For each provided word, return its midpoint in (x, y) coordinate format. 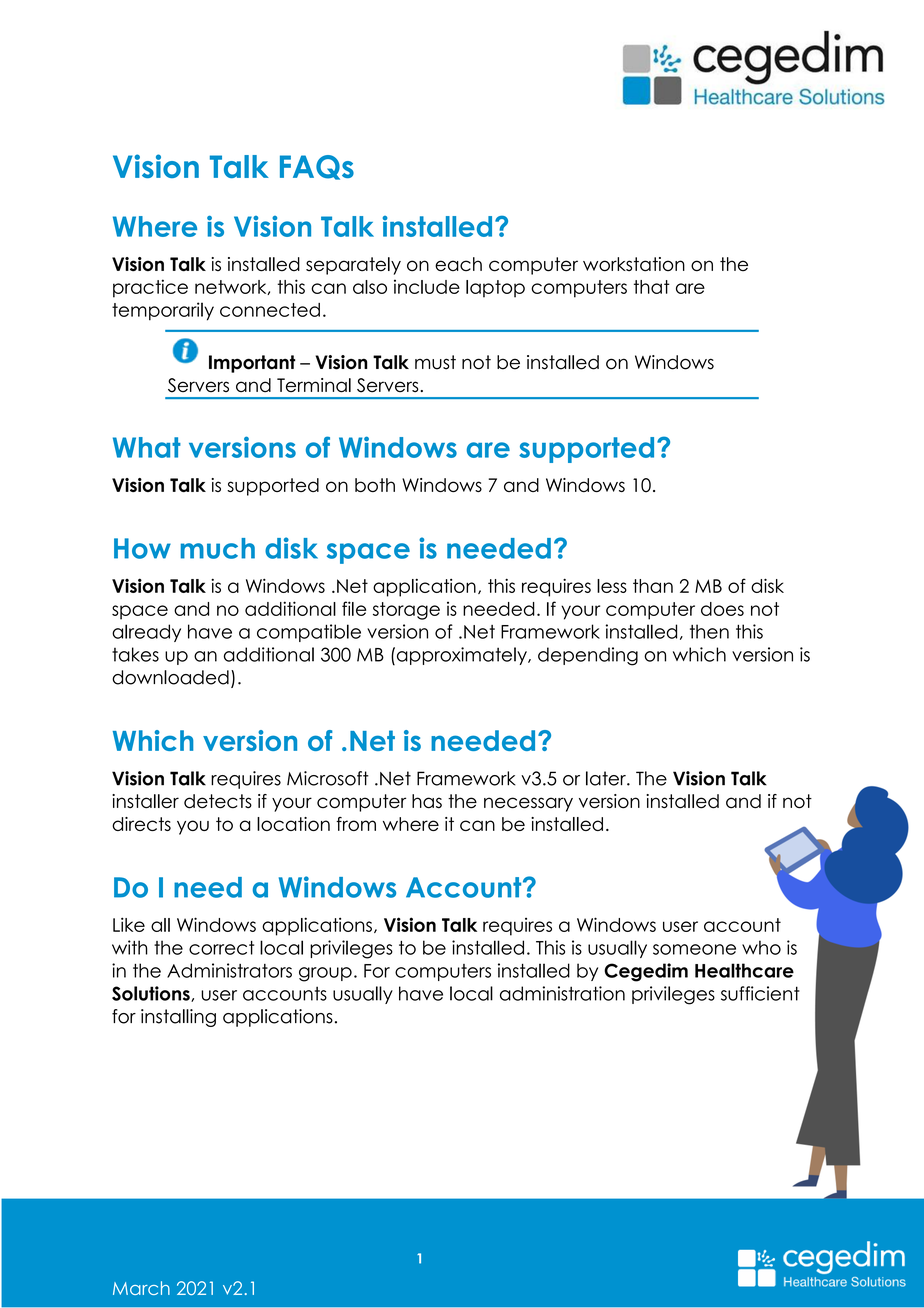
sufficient (760, 993)
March (141, 1288)
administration (562, 993)
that (652, 287)
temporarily (163, 311)
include (427, 286)
